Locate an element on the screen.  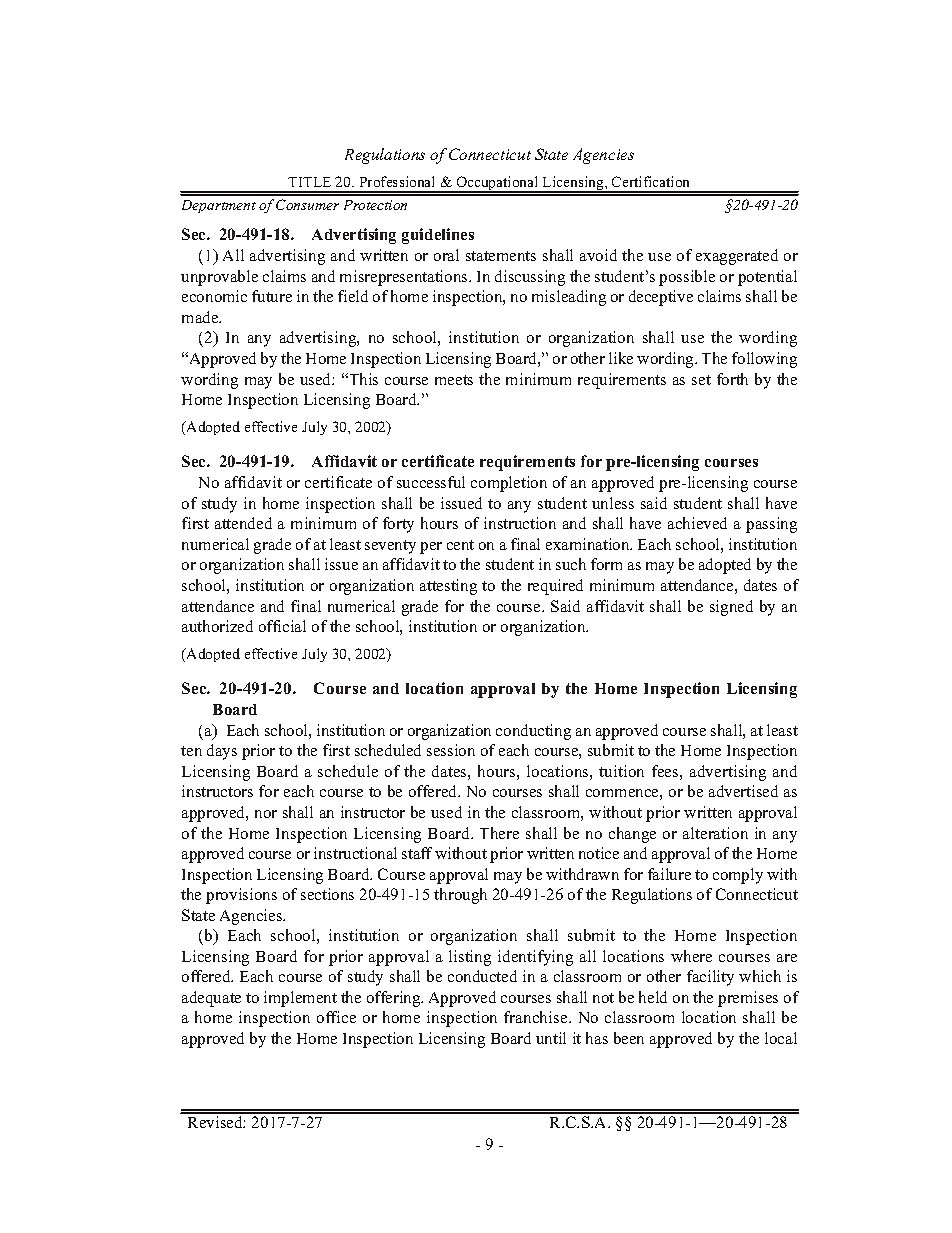
implement is located at coordinates (300, 999).
